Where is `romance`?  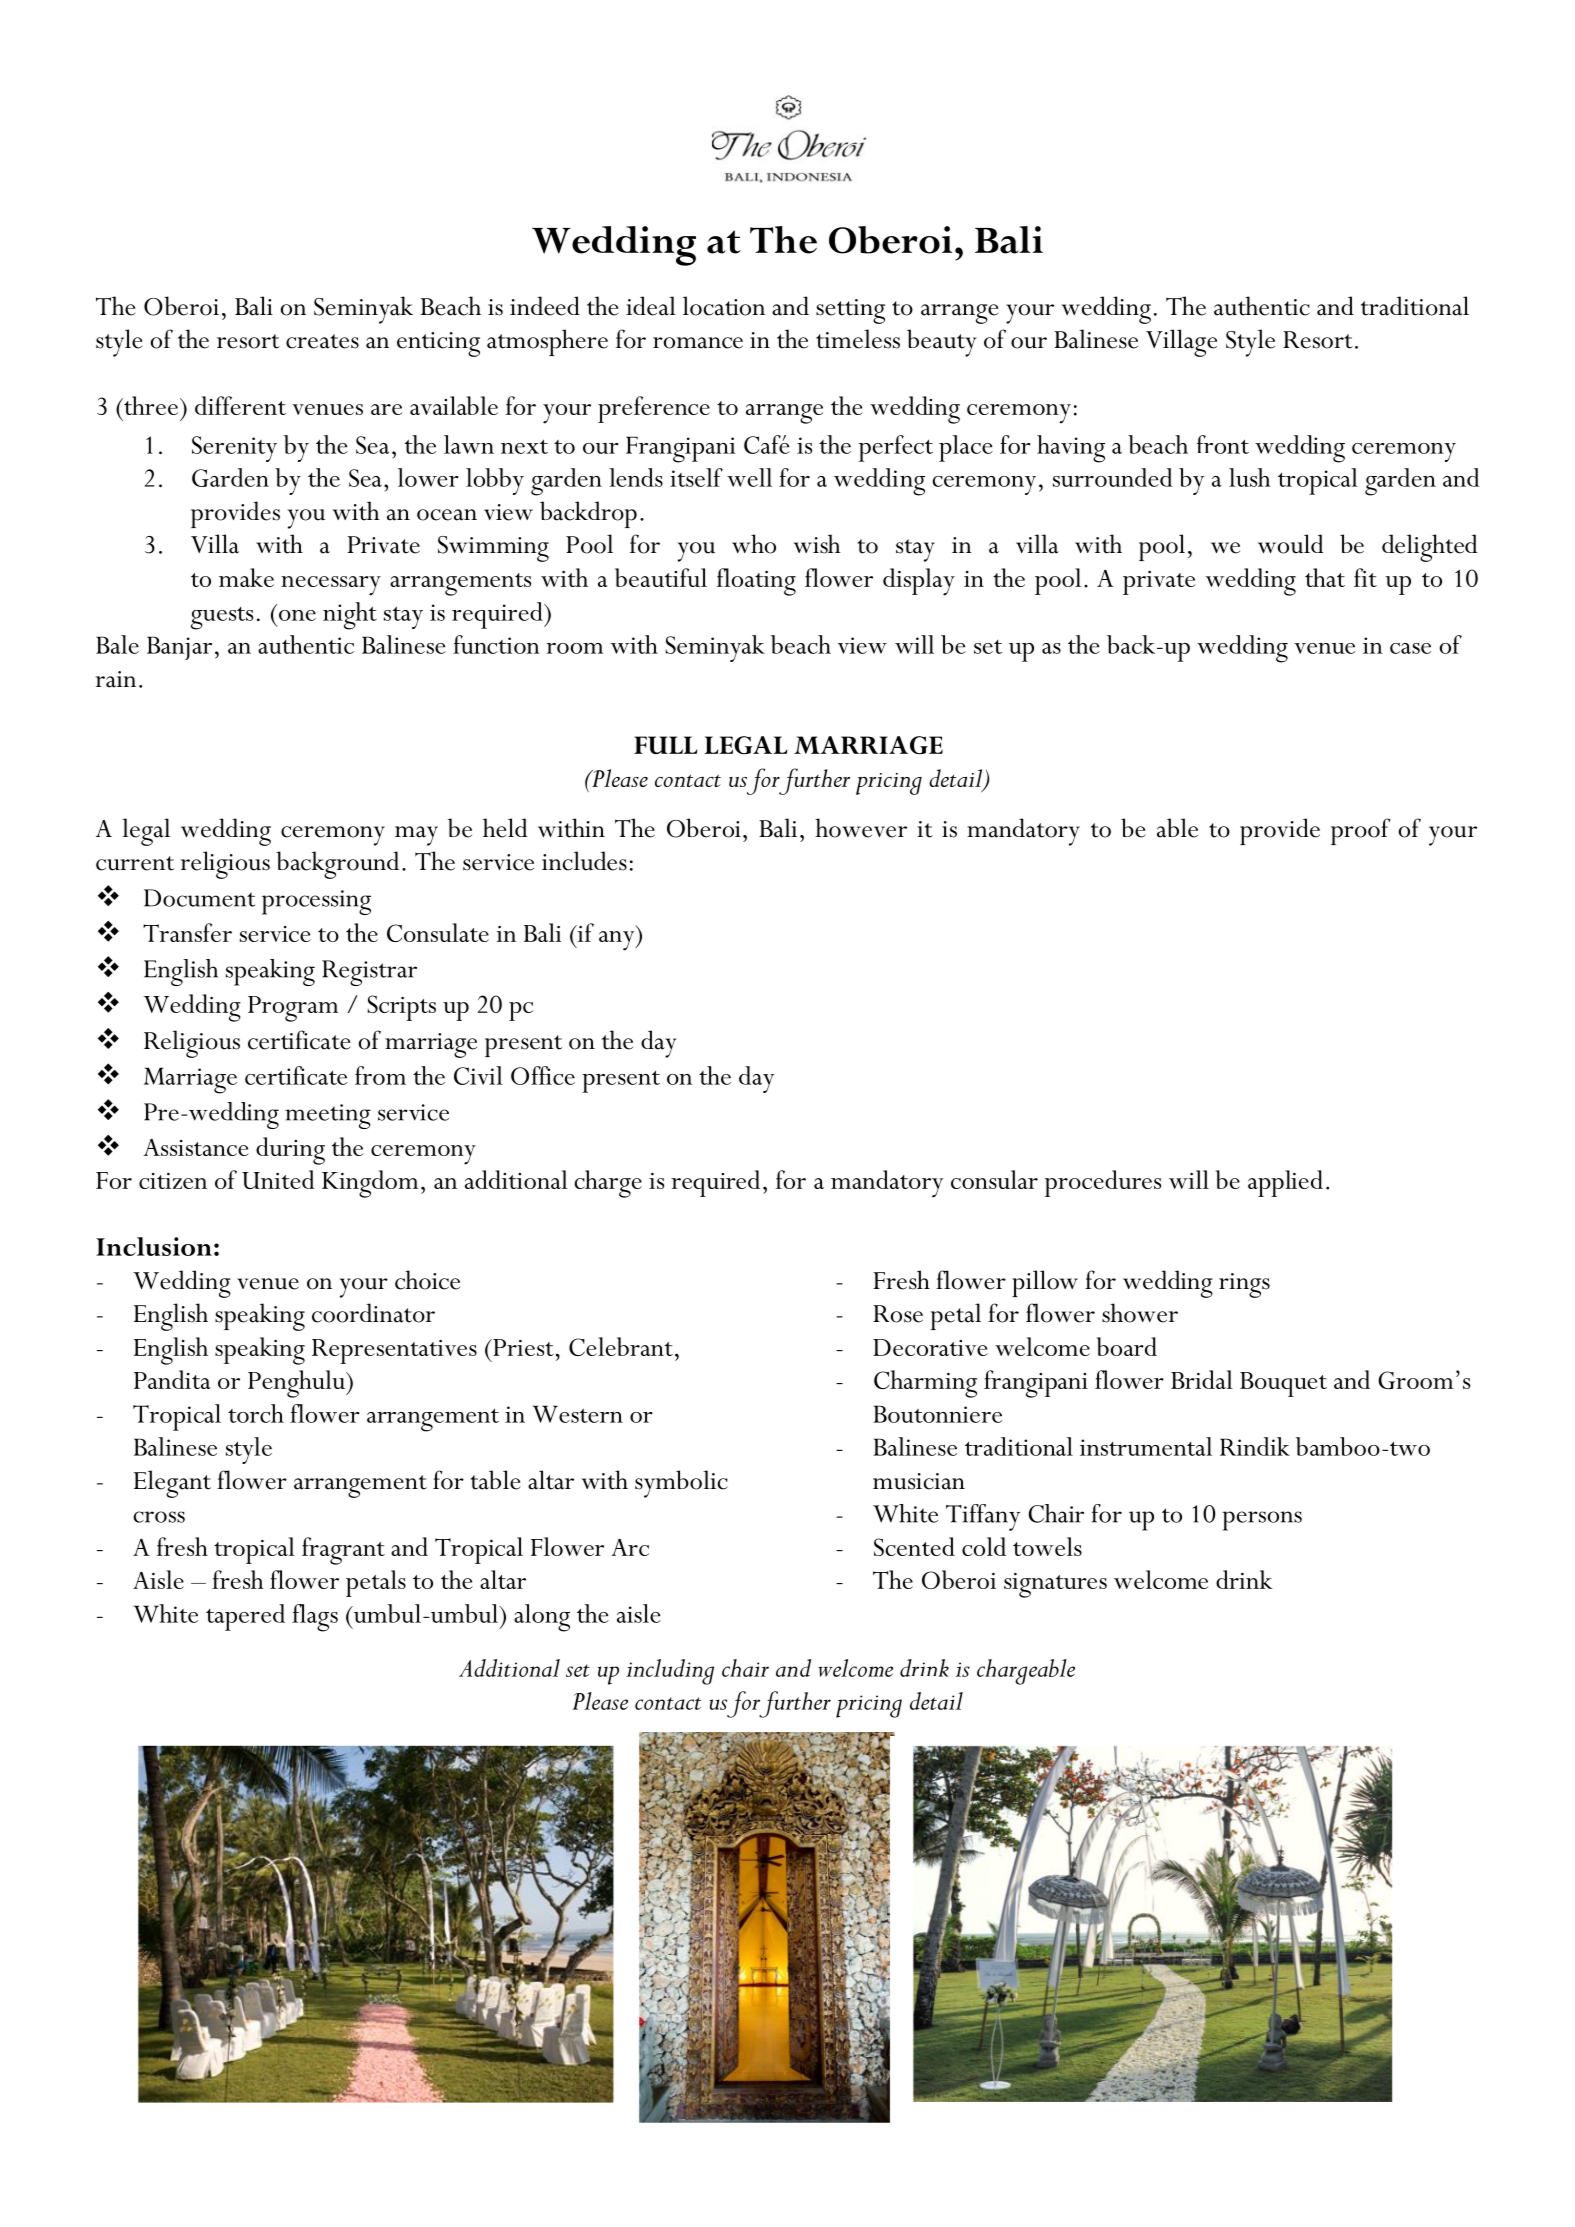
romance is located at coordinates (698, 343).
